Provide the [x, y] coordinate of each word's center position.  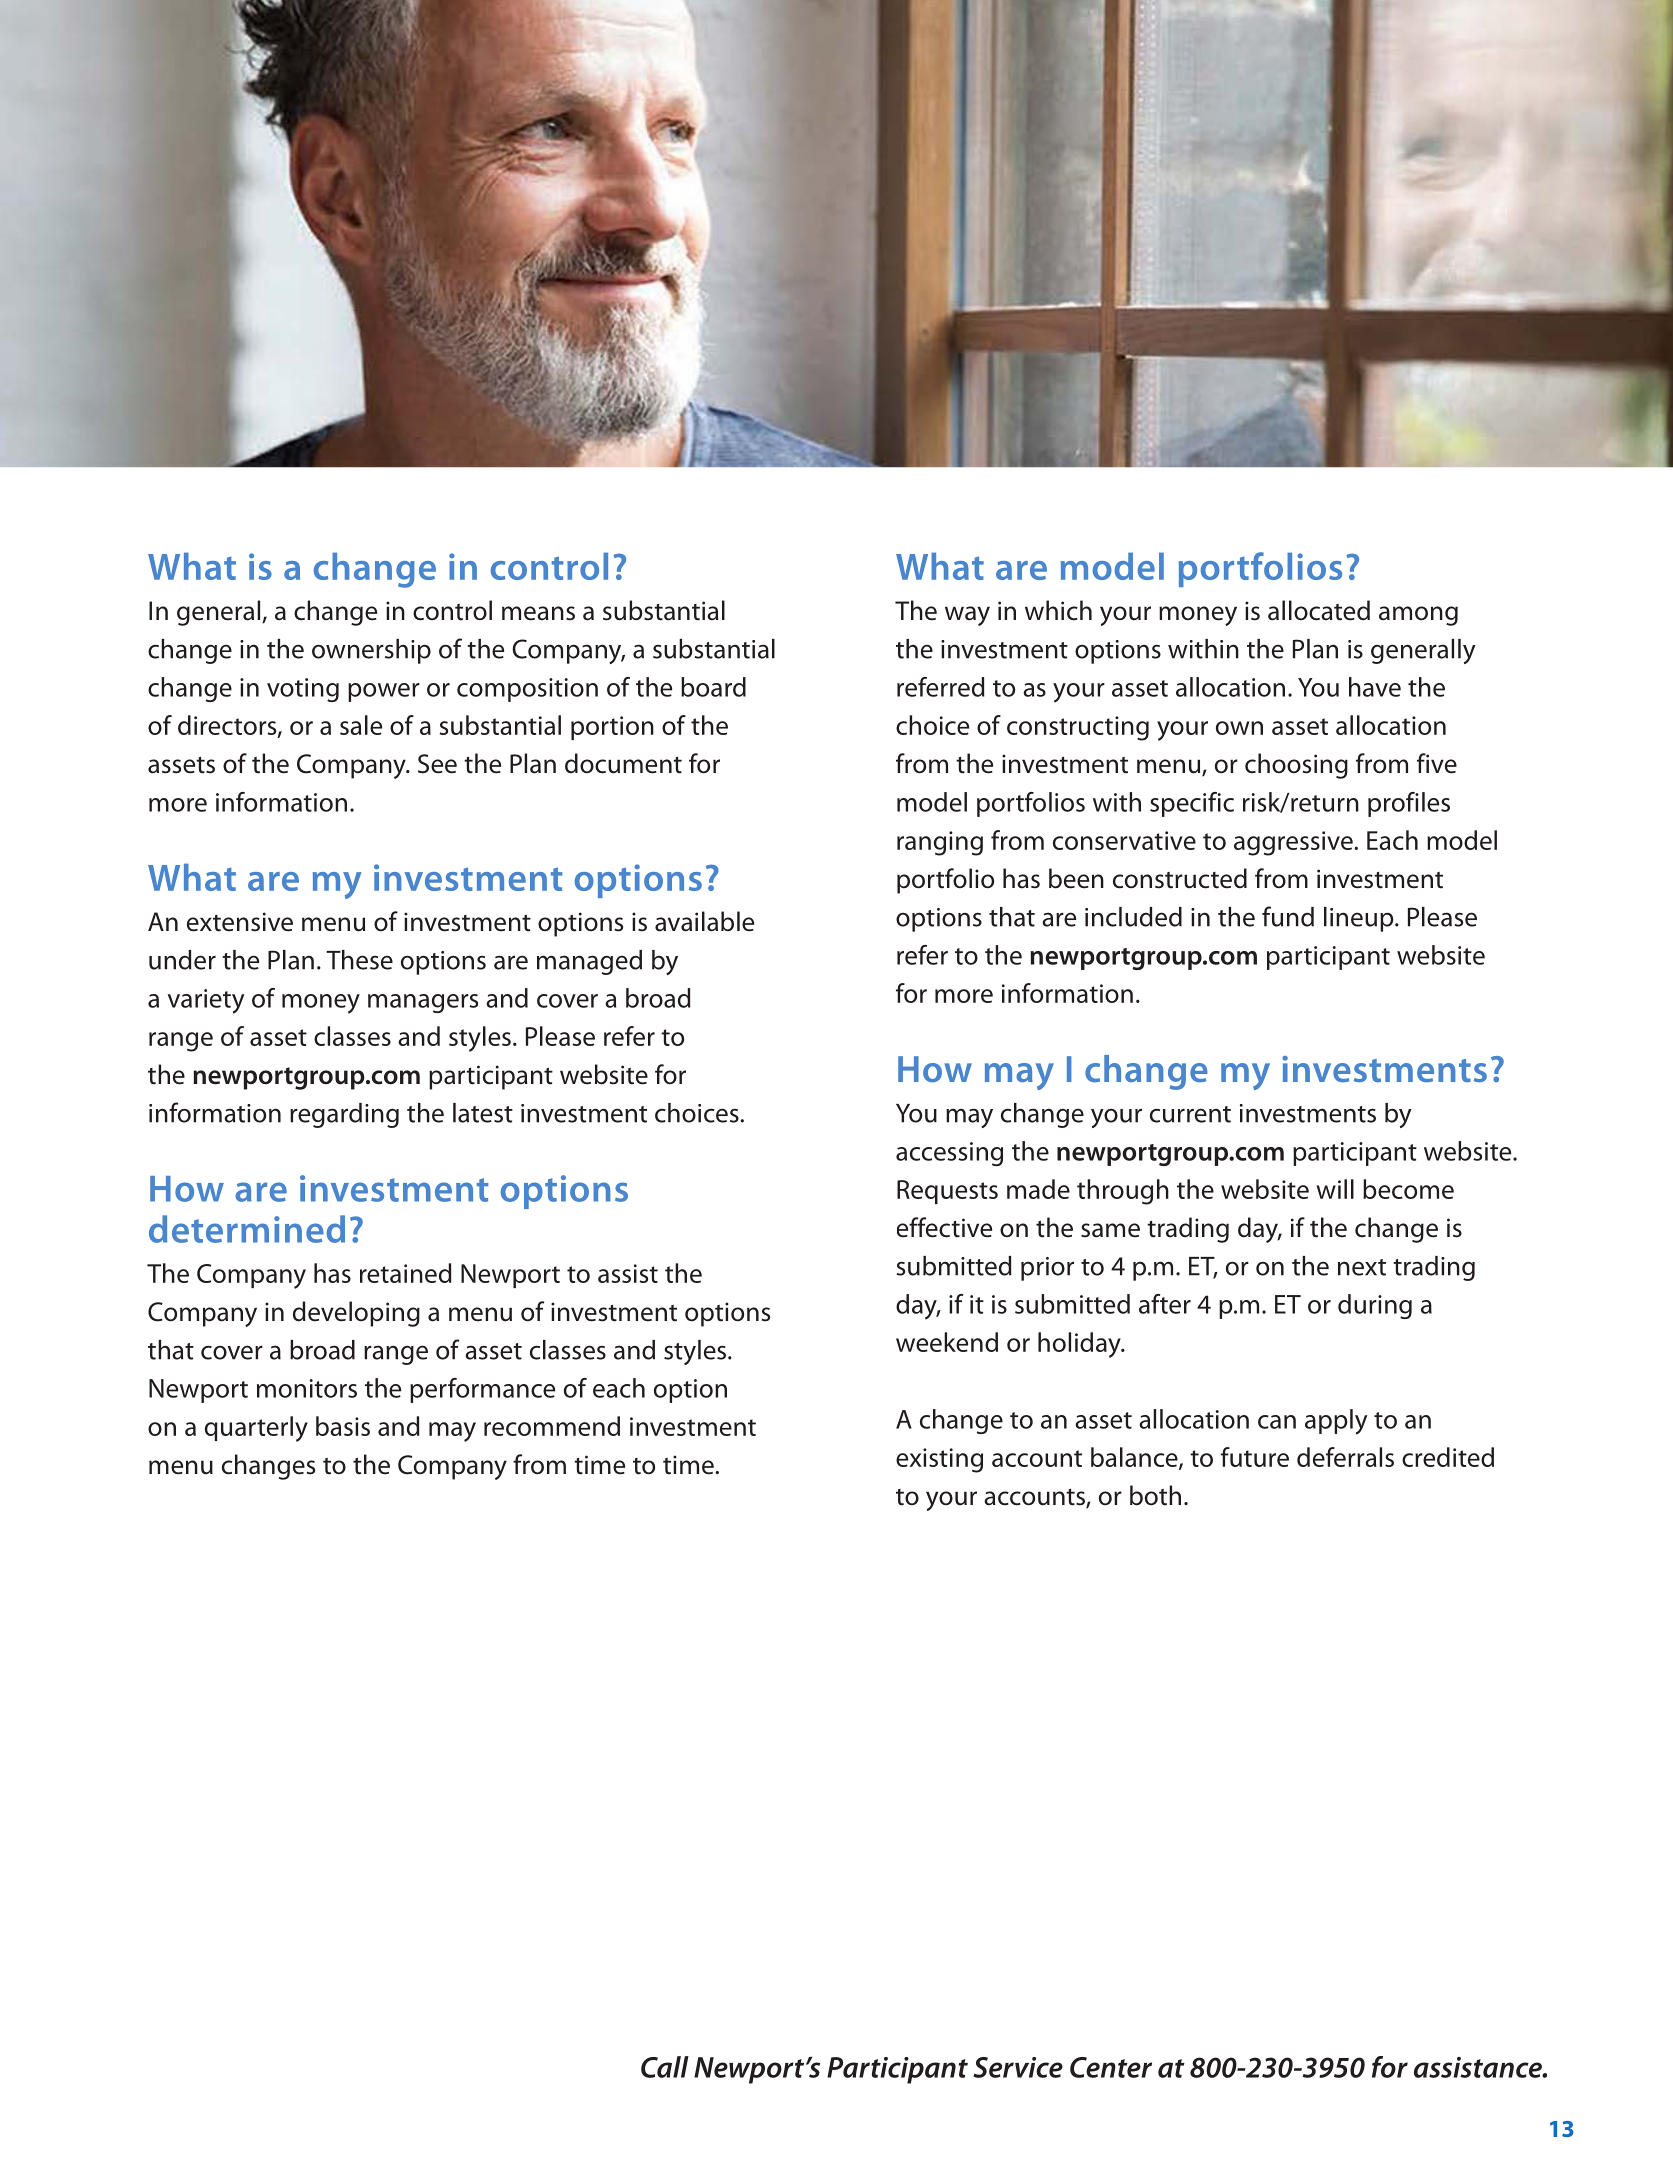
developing [356, 1314]
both [1155, 1495]
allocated [1319, 610]
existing [939, 1460]
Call [665, 2067]
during [1375, 1306]
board [713, 687]
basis [343, 1426]
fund [1288, 916]
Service [1018, 2067]
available [704, 921]
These [359, 960]
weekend [947, 1342]
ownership [371, 651]
